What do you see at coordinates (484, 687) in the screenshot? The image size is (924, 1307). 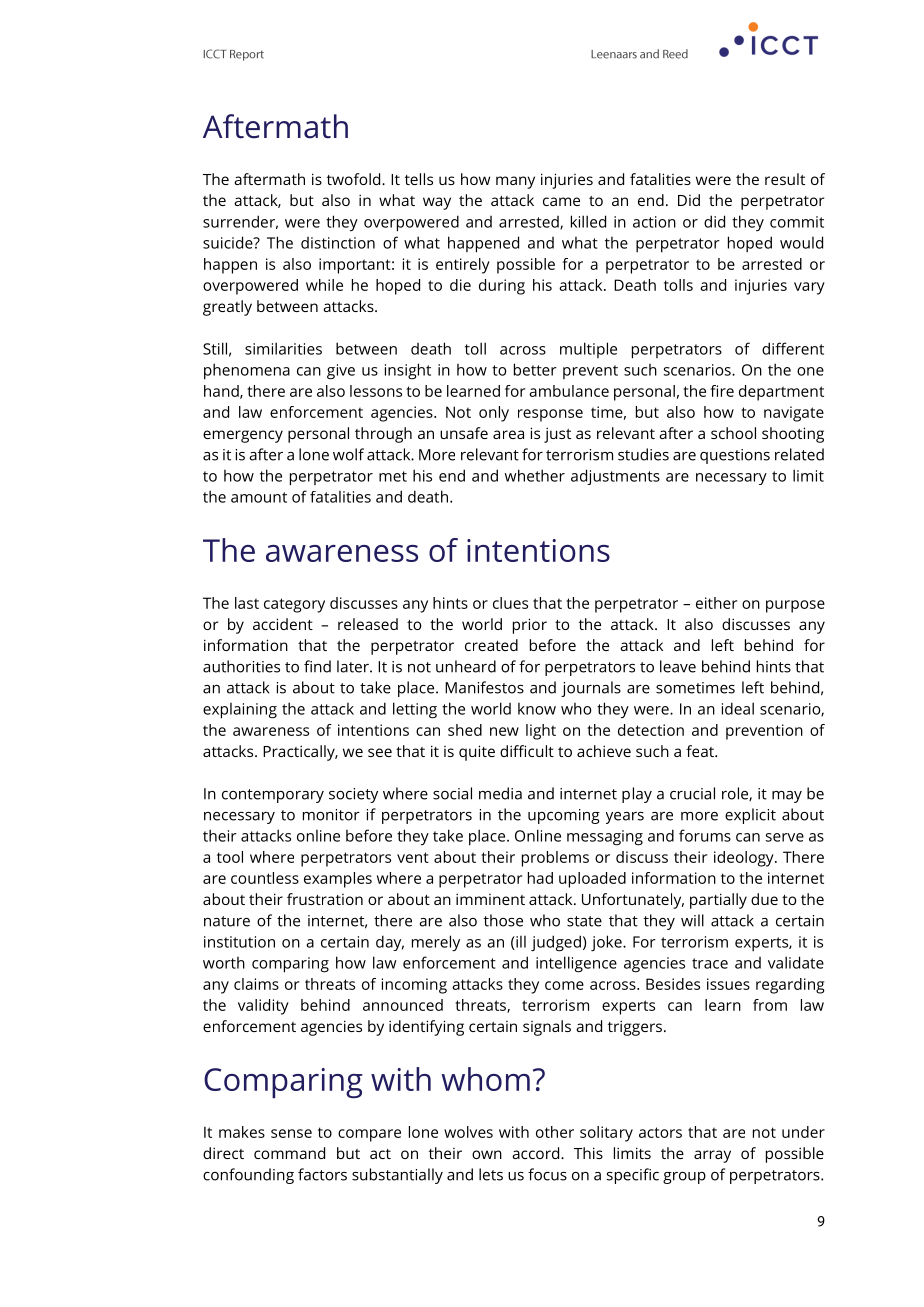 I see `Manifestos` at bounding box center [484, 687].
